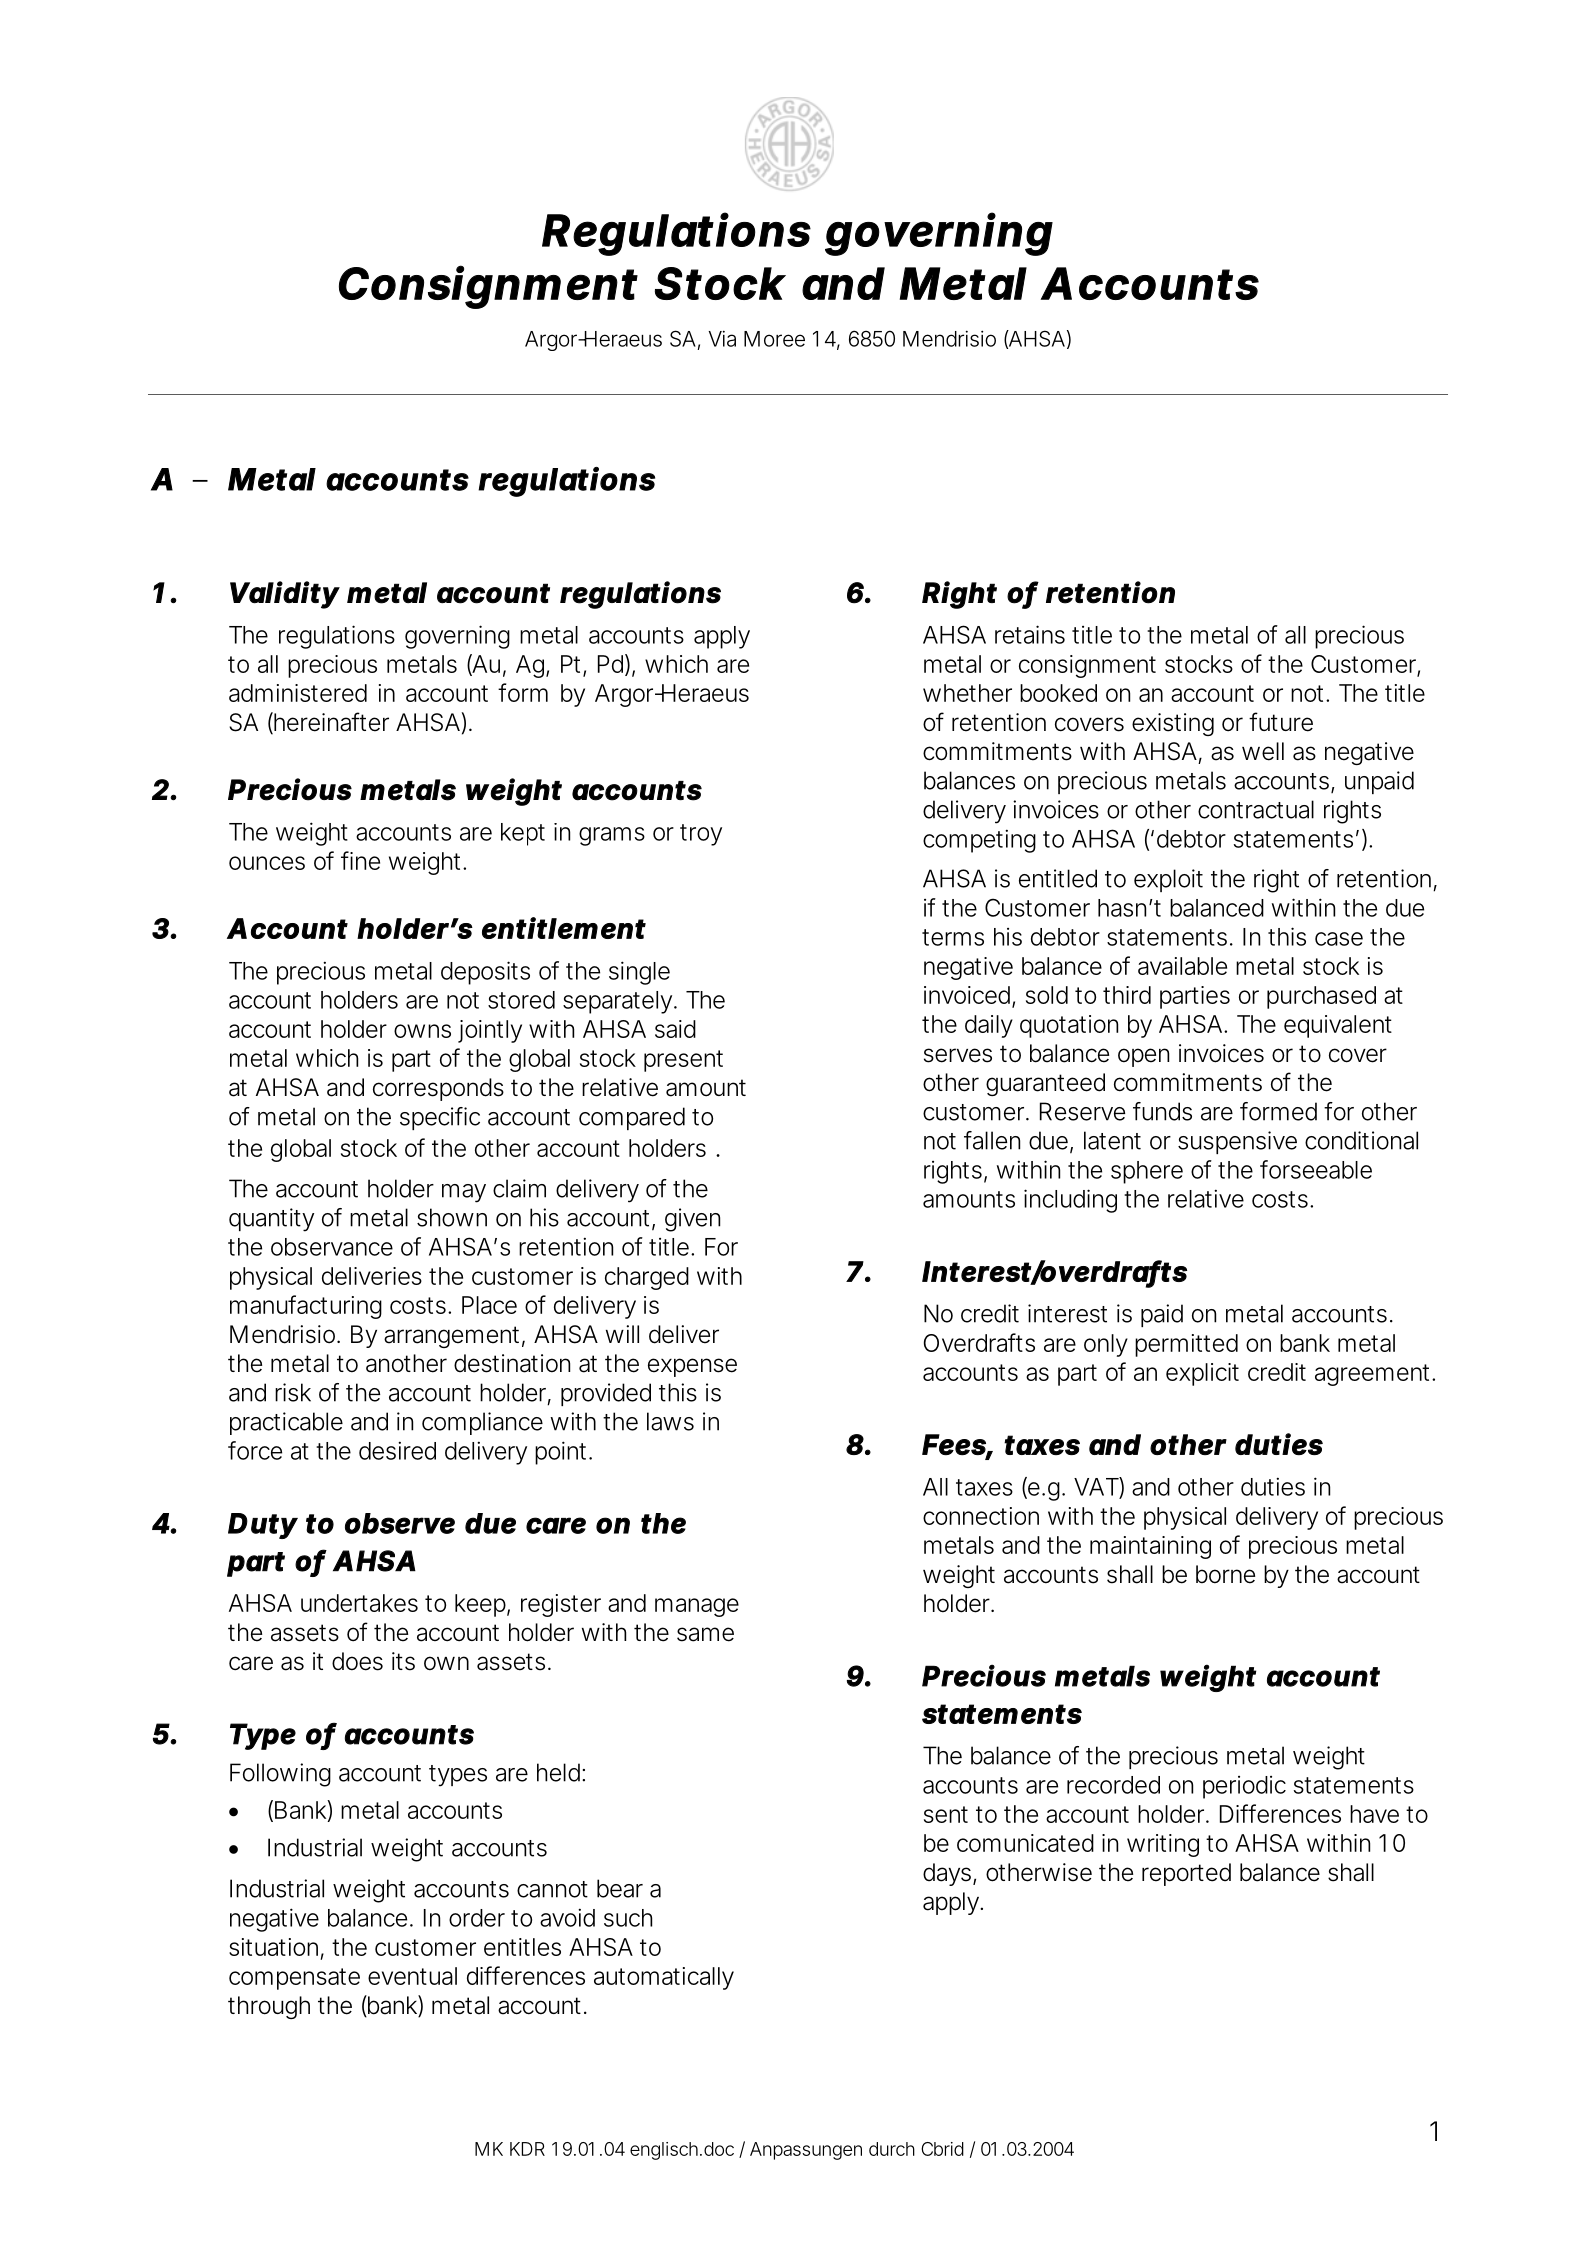 The height and width of the image is (2257, 1595). I want to click on eventual, so click(412, 1976).
